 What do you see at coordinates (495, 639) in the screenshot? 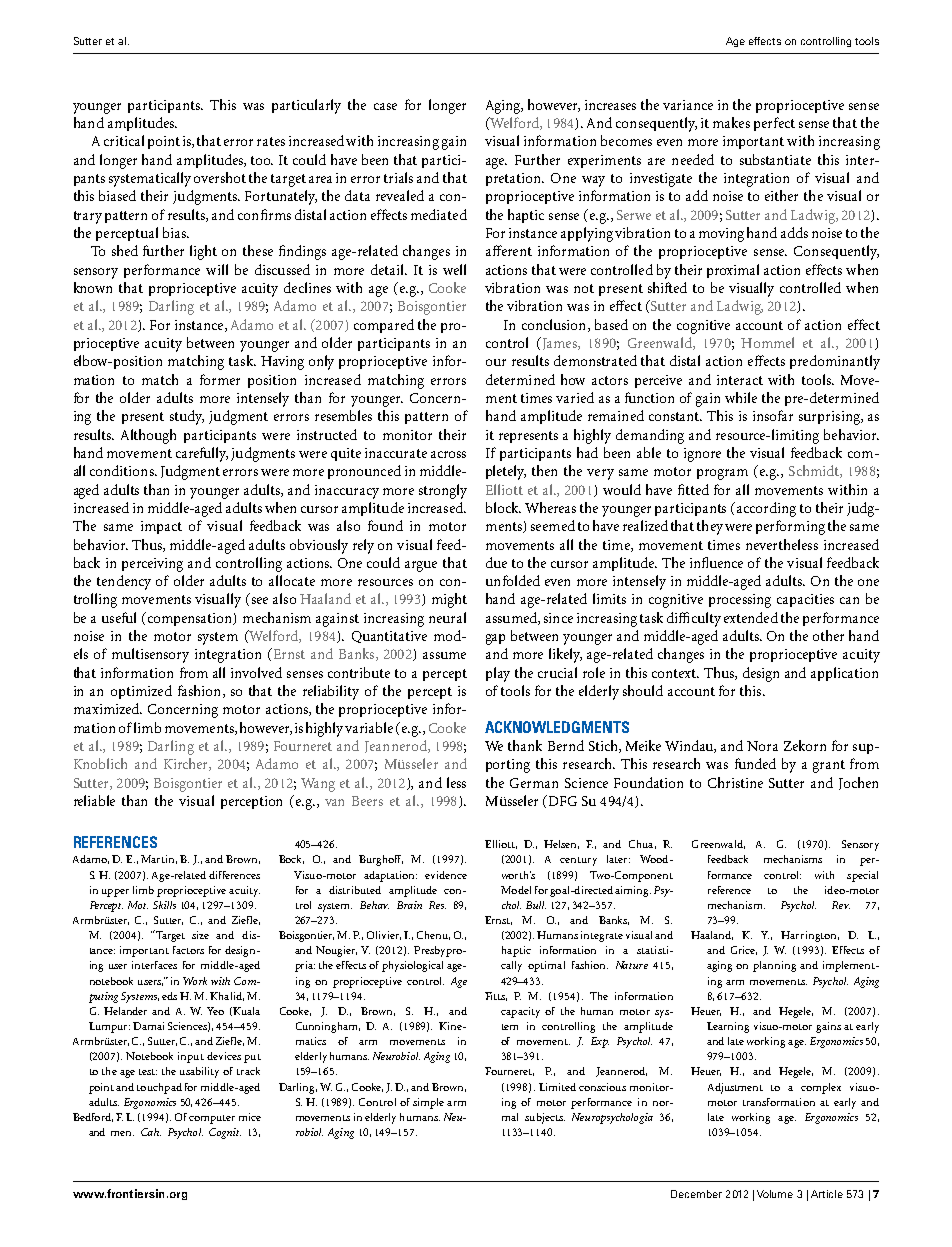
I see `gap` at bounding box center [495, 639].
